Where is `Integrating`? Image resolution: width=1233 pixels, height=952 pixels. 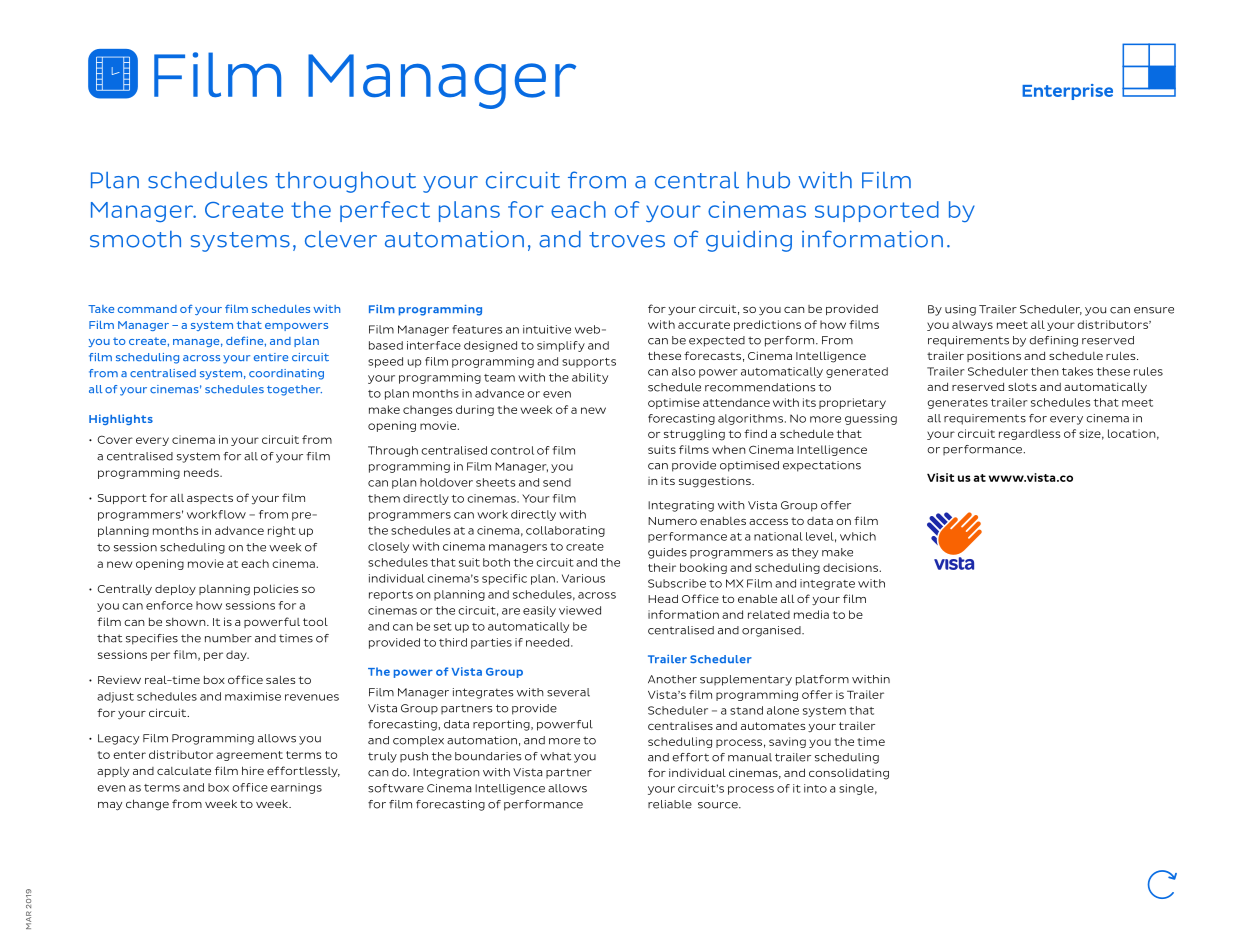
Integrating is located at coordinates (681, 506).
